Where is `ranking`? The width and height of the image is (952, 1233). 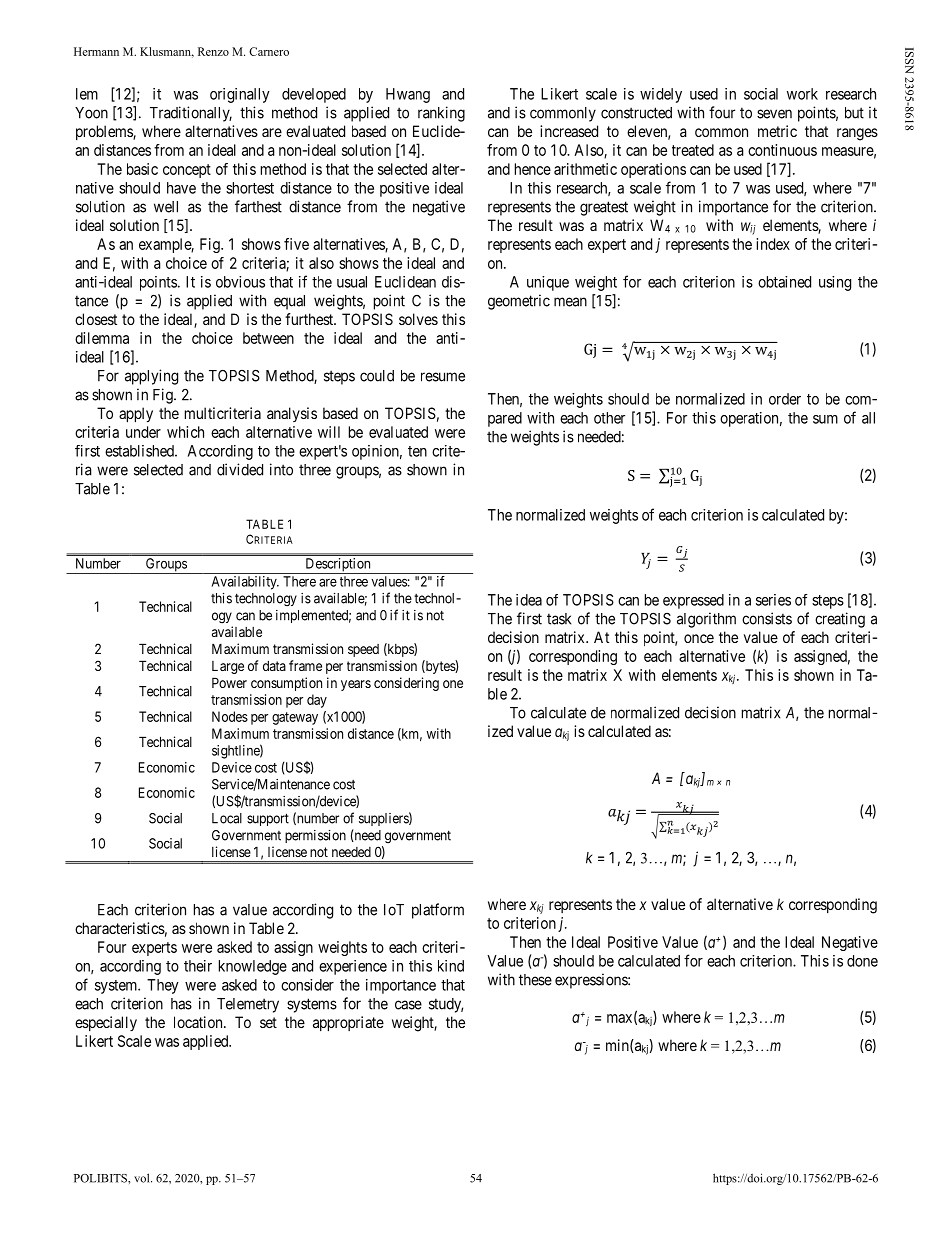
ranking is located at coordinates (441, 114).
